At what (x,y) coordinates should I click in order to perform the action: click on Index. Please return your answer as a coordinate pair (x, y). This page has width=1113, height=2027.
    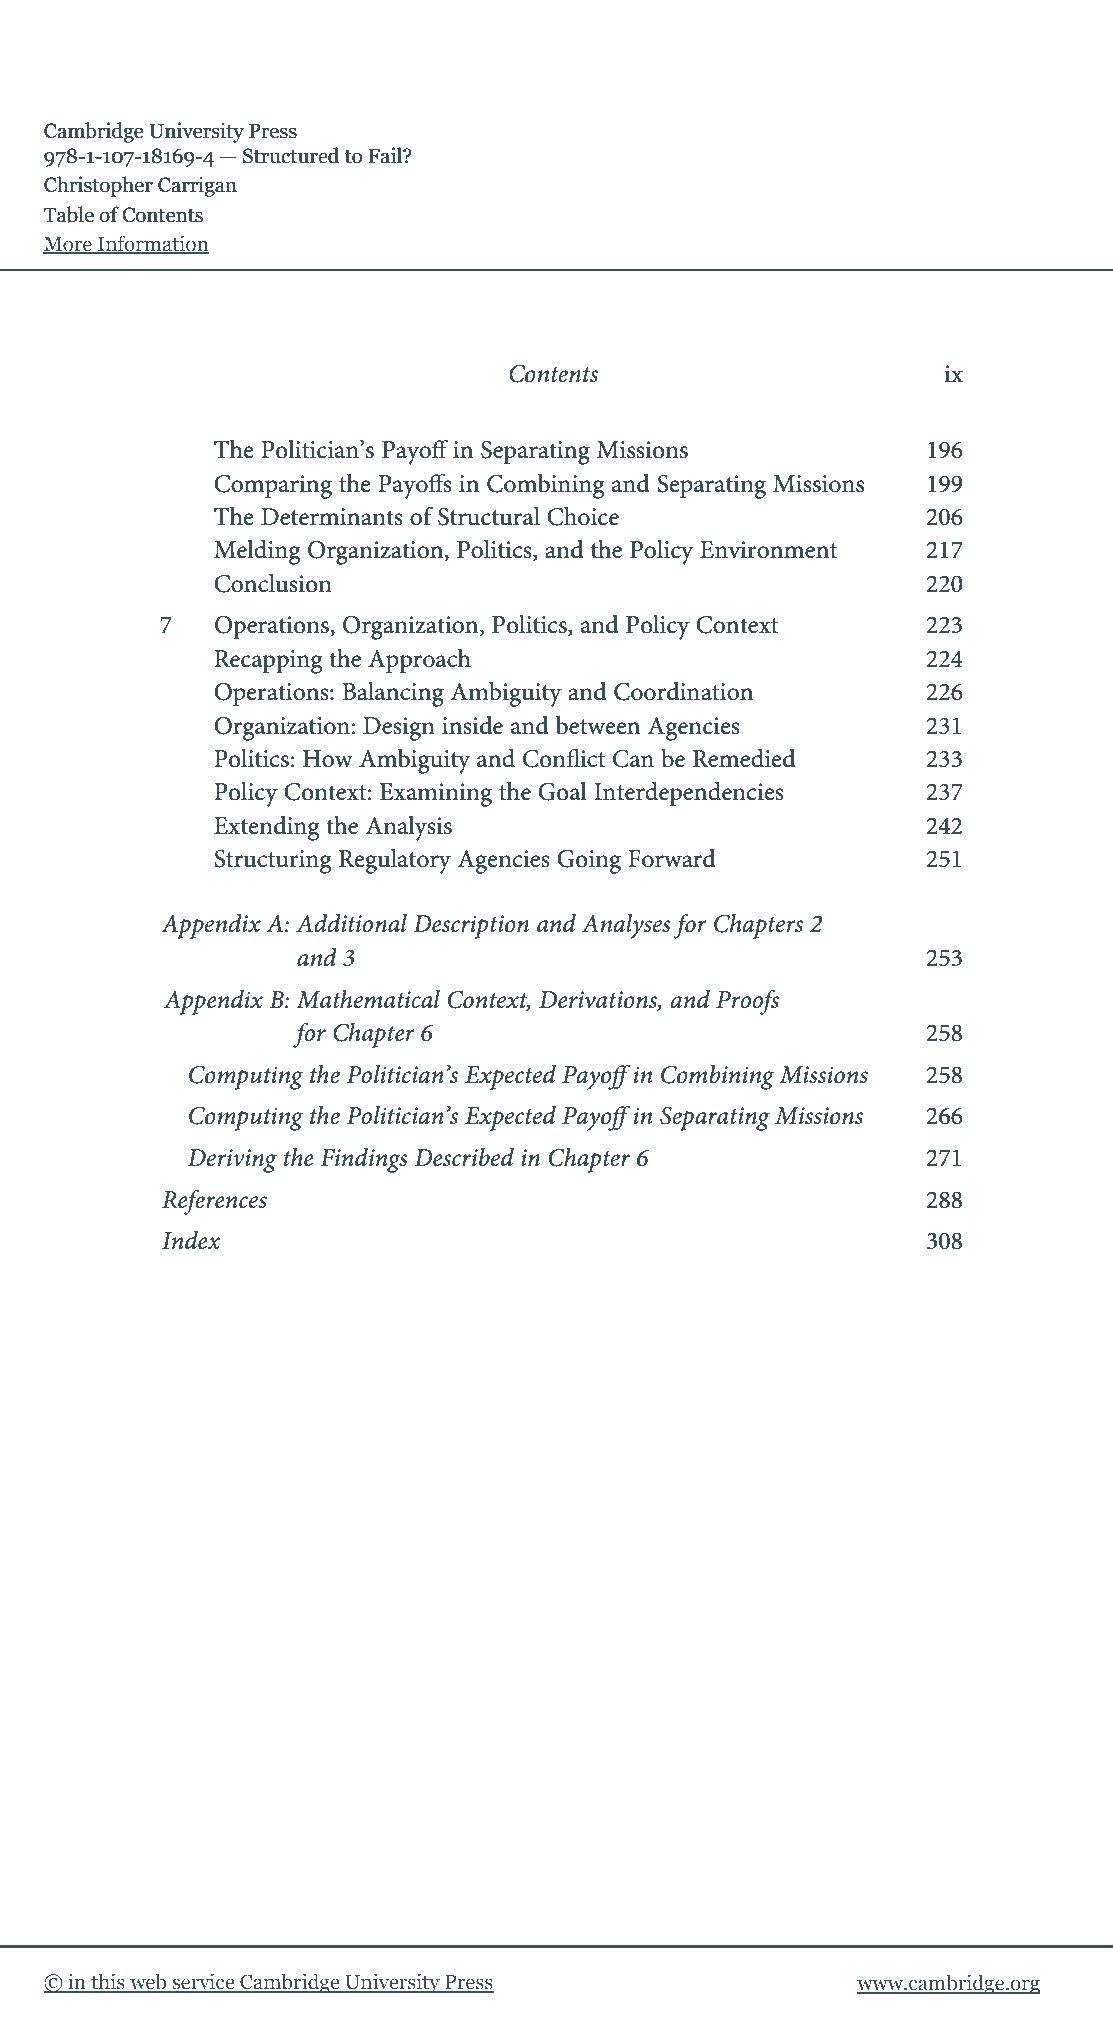
    Looking at the image, I should click on (191, 1240).
